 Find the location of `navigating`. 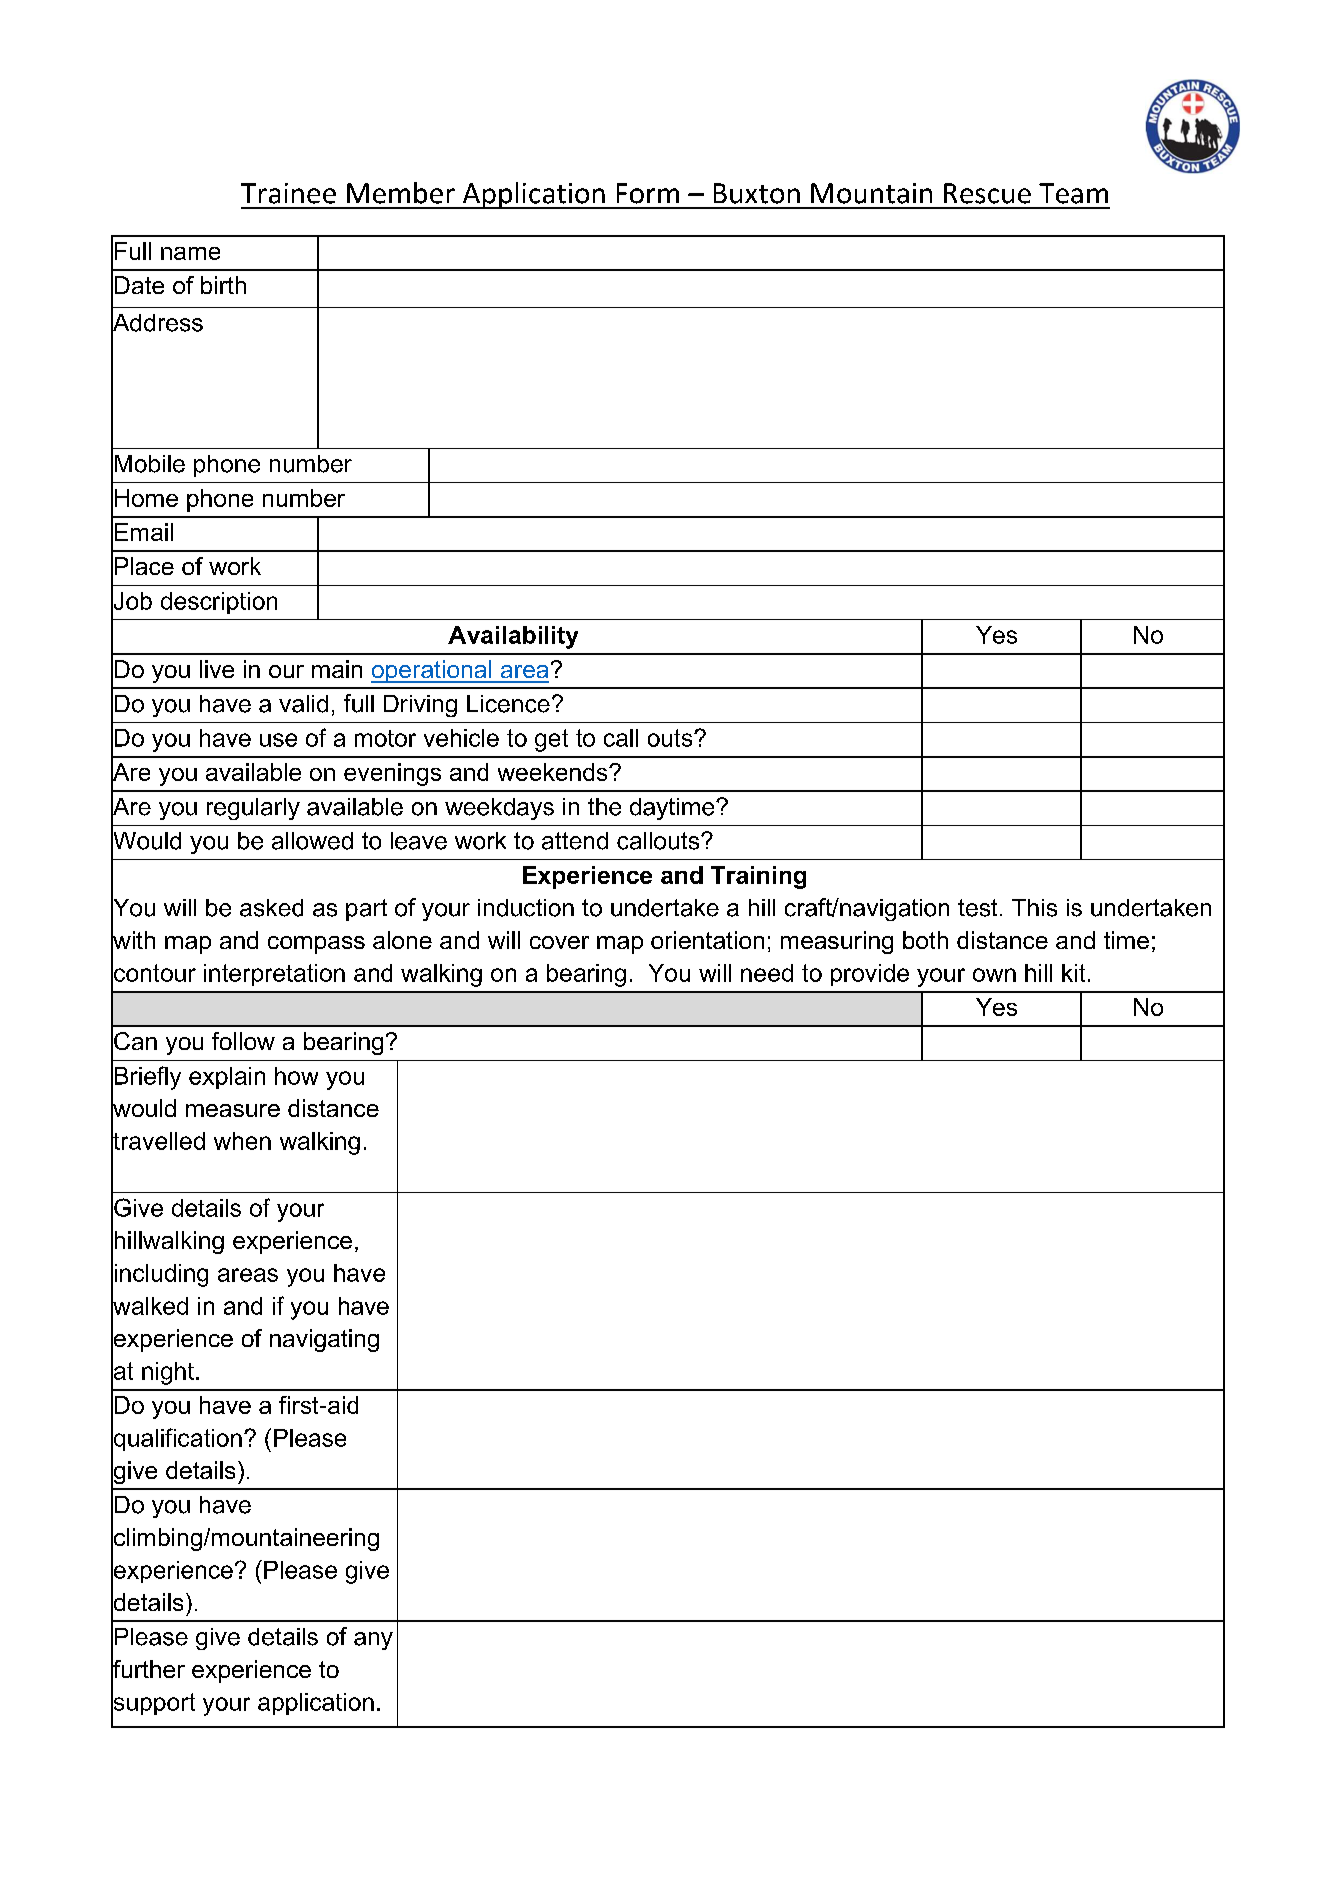

navigating is located at coordinates (324, 1340).
